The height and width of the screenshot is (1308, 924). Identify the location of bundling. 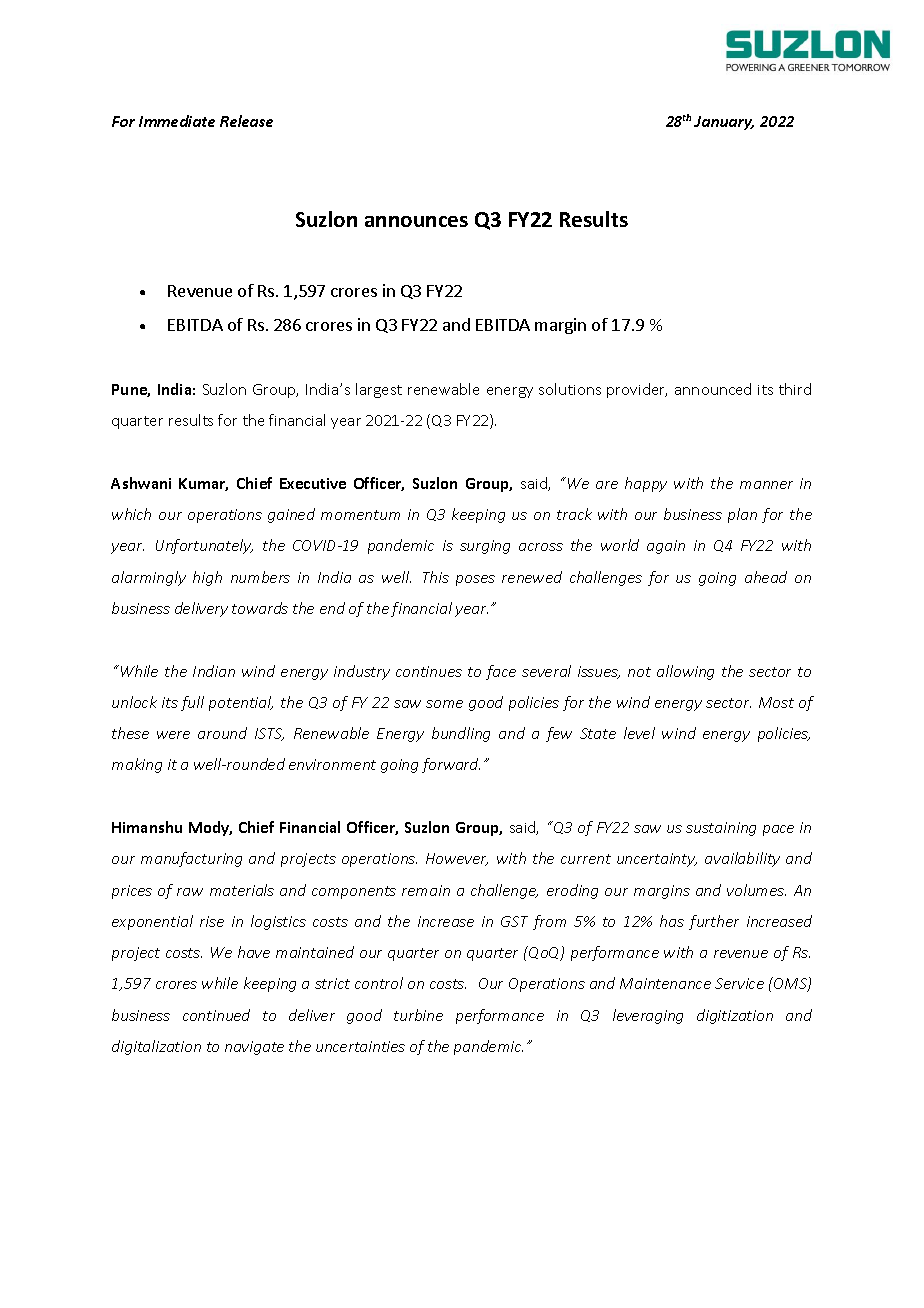
(461, 734).
